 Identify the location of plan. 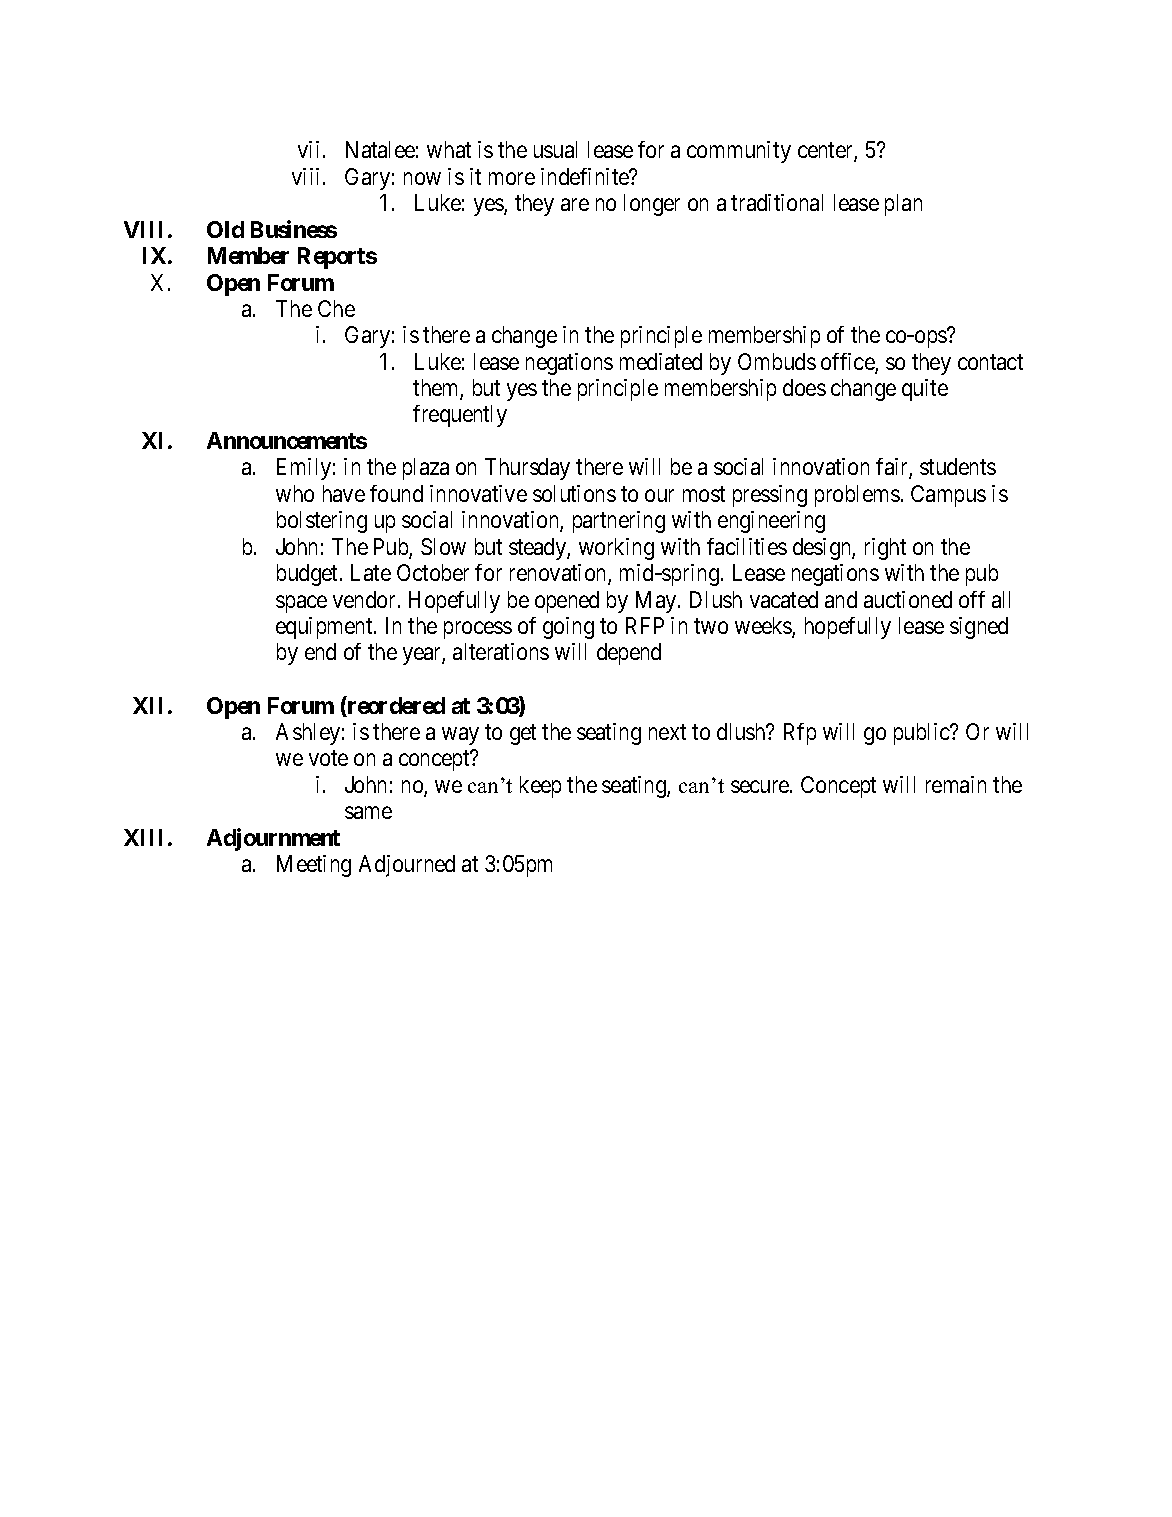
(903, 205).
